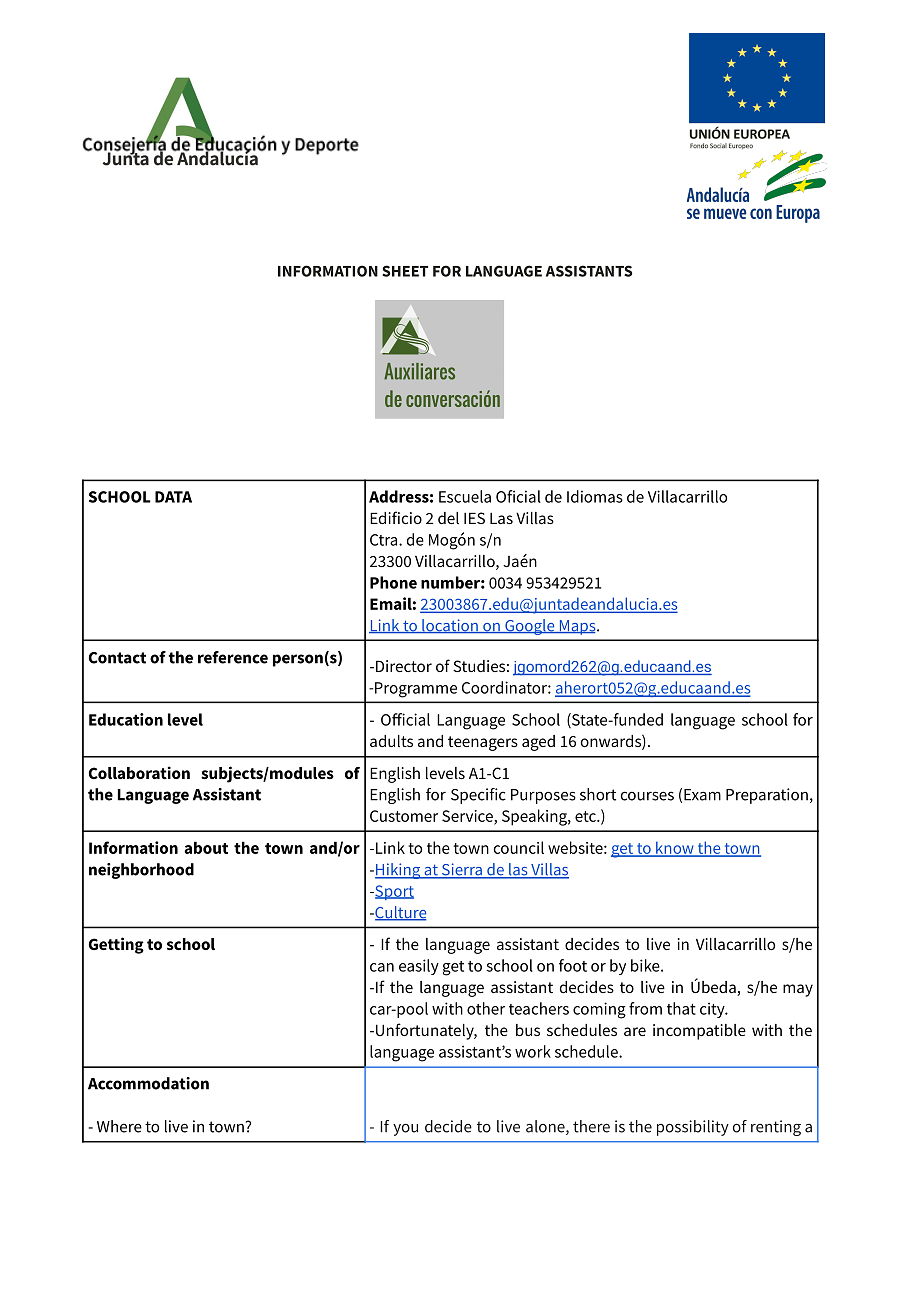 Image resolution: width=924 pixels, height=1307 pixels. What do you see at coordinates (405, 271) in the image?
I see `SHEET` at bounding box center [405, 271].
